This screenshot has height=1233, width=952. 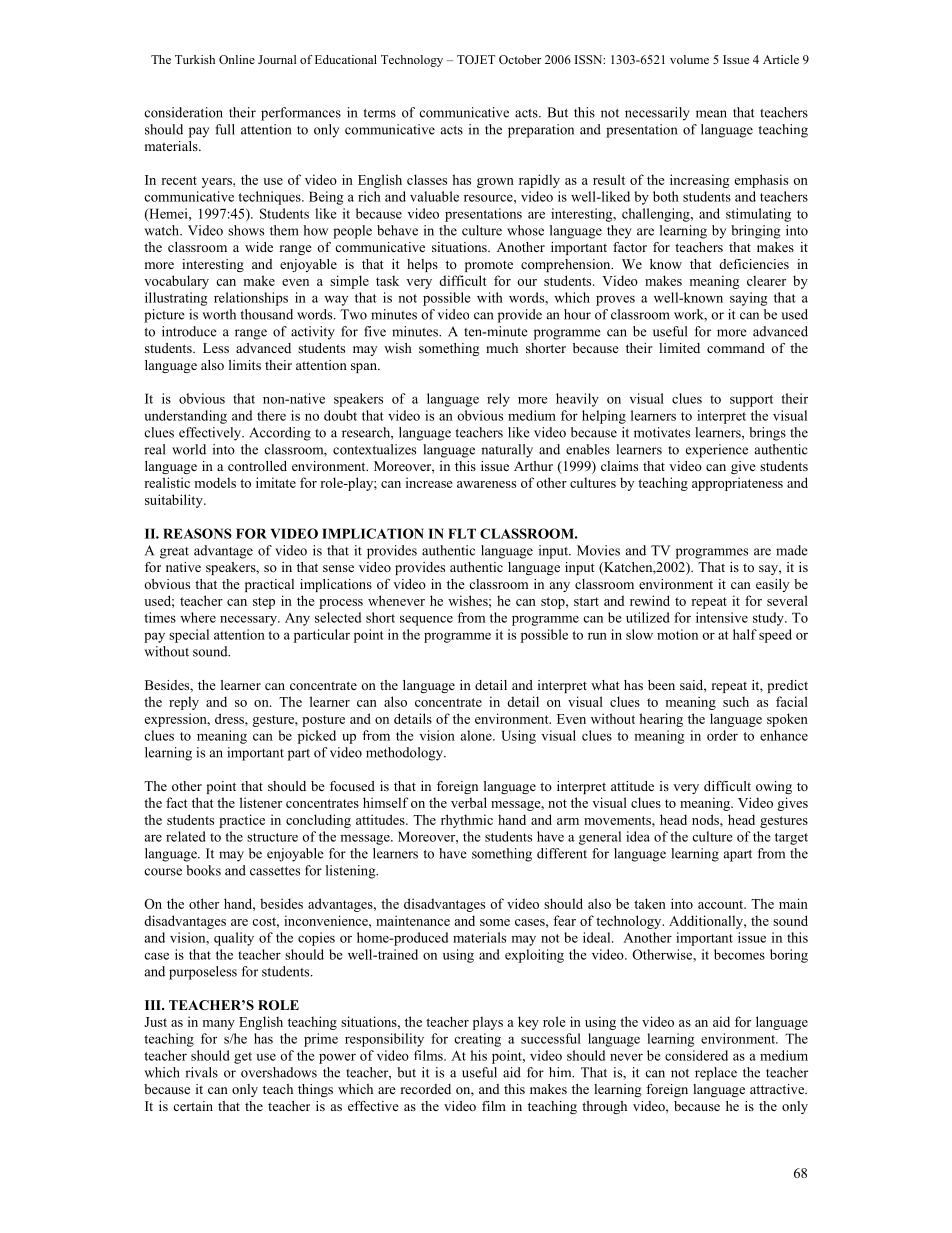 What do you see at coordinates (271, 415) in the screenshot?
I see `there` at bounding box center [271, 415].
